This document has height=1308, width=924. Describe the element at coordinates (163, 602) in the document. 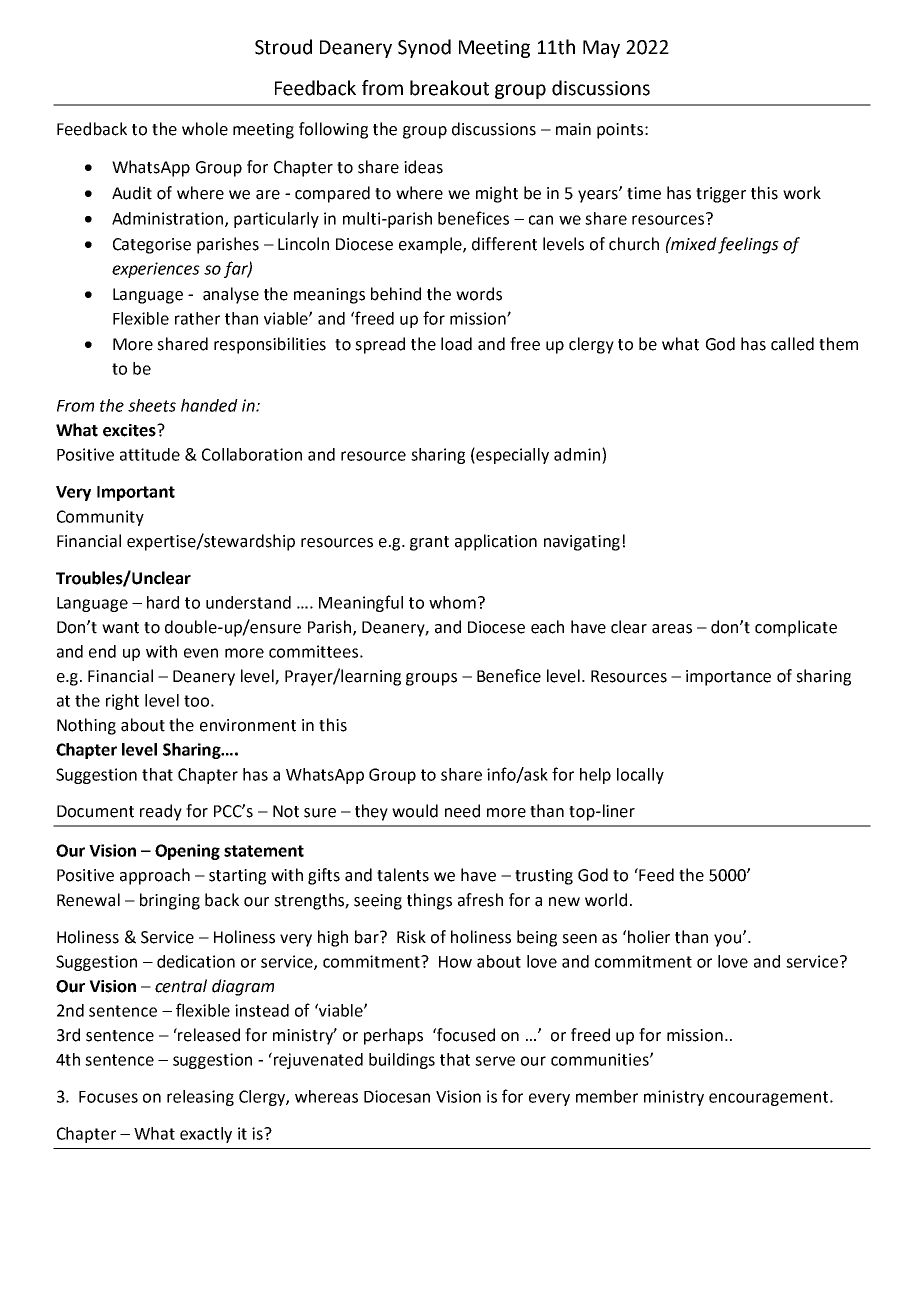

I see `hard` at that location.
